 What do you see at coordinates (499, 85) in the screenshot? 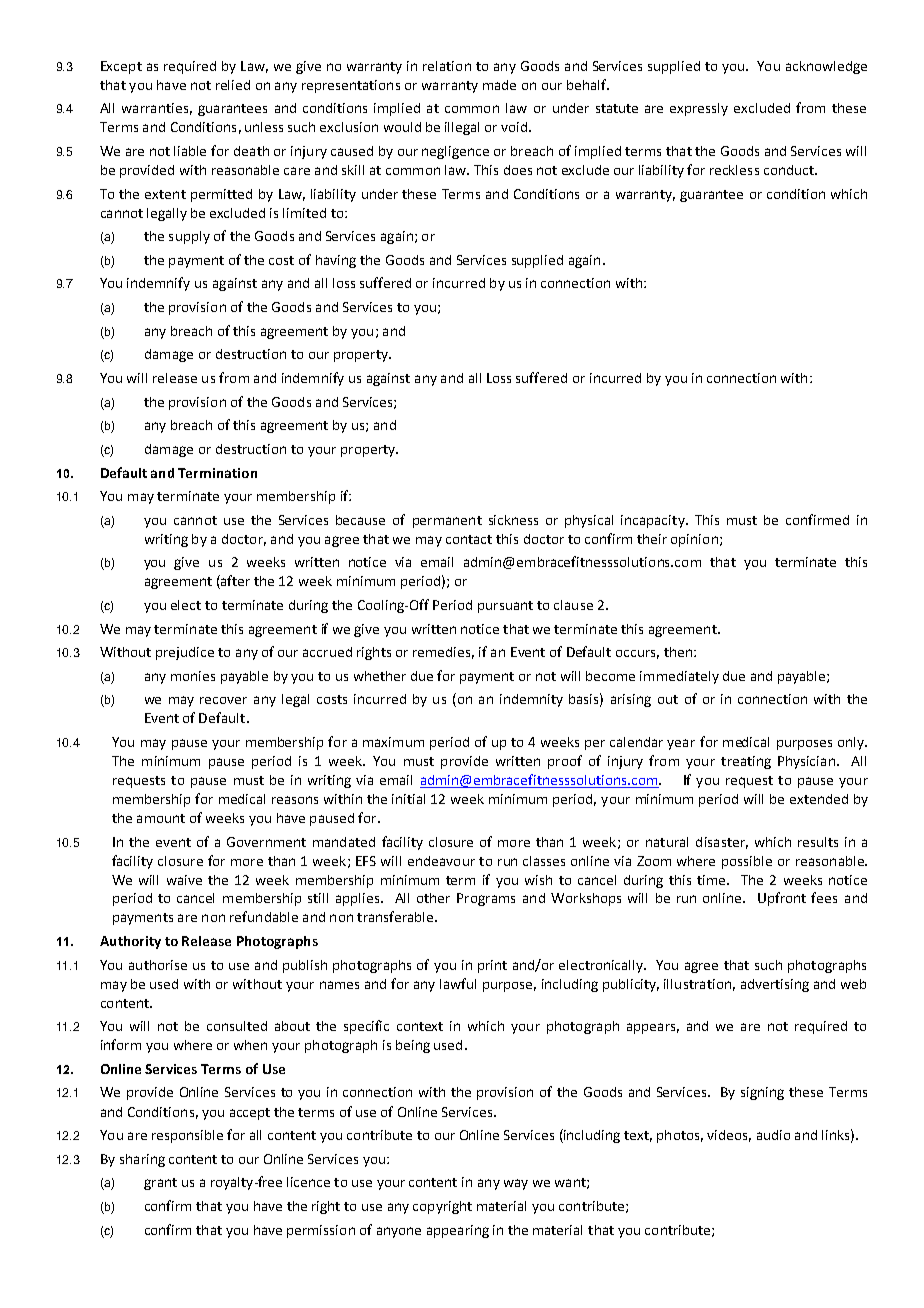
I see `made` at bounding box center [499, 85].
